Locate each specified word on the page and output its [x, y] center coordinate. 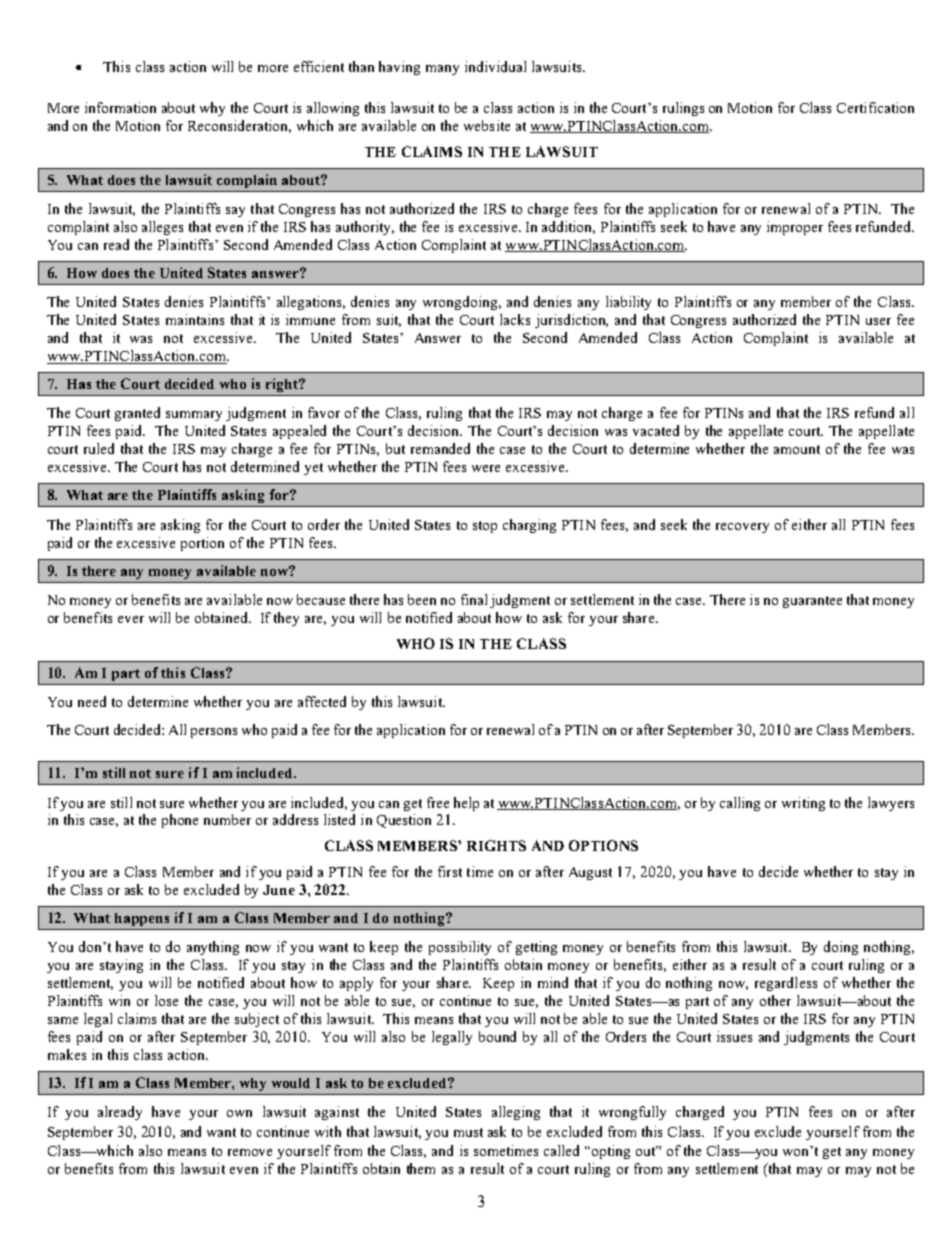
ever [131, 619]
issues [734, 1036]
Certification [875, 107]
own [239, 1113]
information [120, 107]
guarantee [812, 602]
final [474, 599]
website [487, 125]
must [468, 1132]
